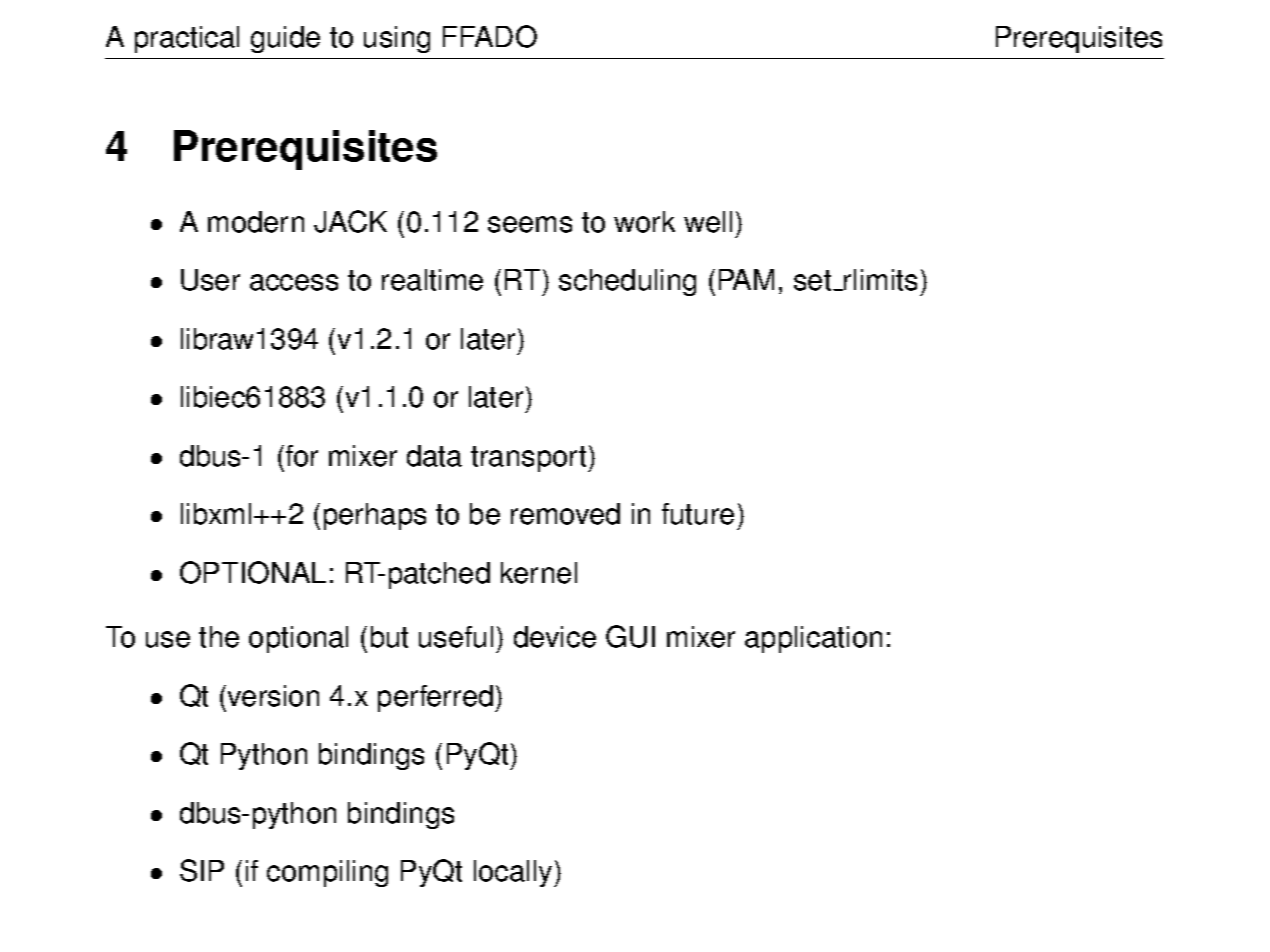 The image size is (1270, 952). Describe the element at coordinates (285, 39) in the screenshot. I see `guide` at that location.
